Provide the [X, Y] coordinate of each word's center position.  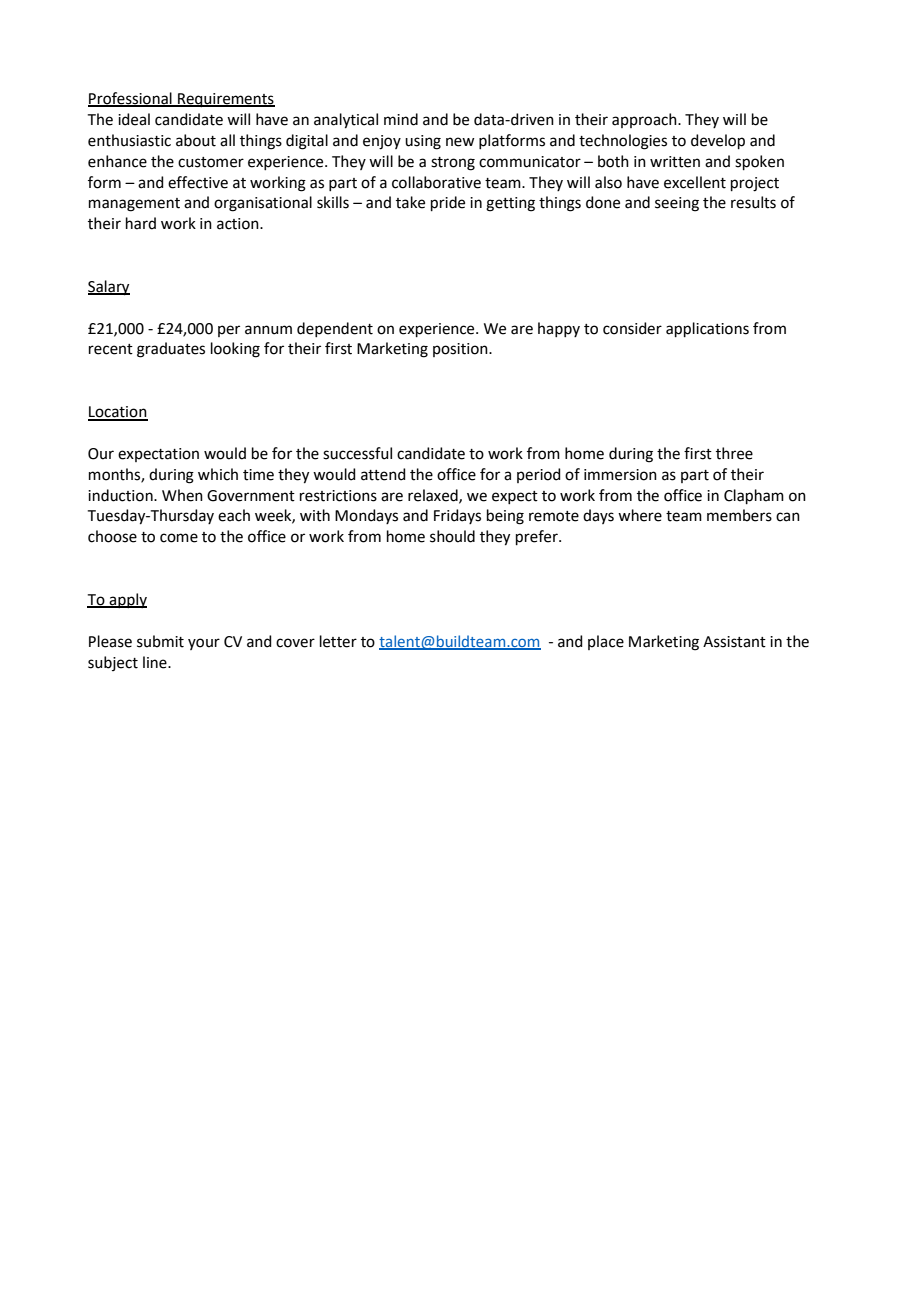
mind [401, 119]
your [204, 644]
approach [645, 120]
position [461, 350]
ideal [134, 119]
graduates [171, 350]
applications [707, 329]
